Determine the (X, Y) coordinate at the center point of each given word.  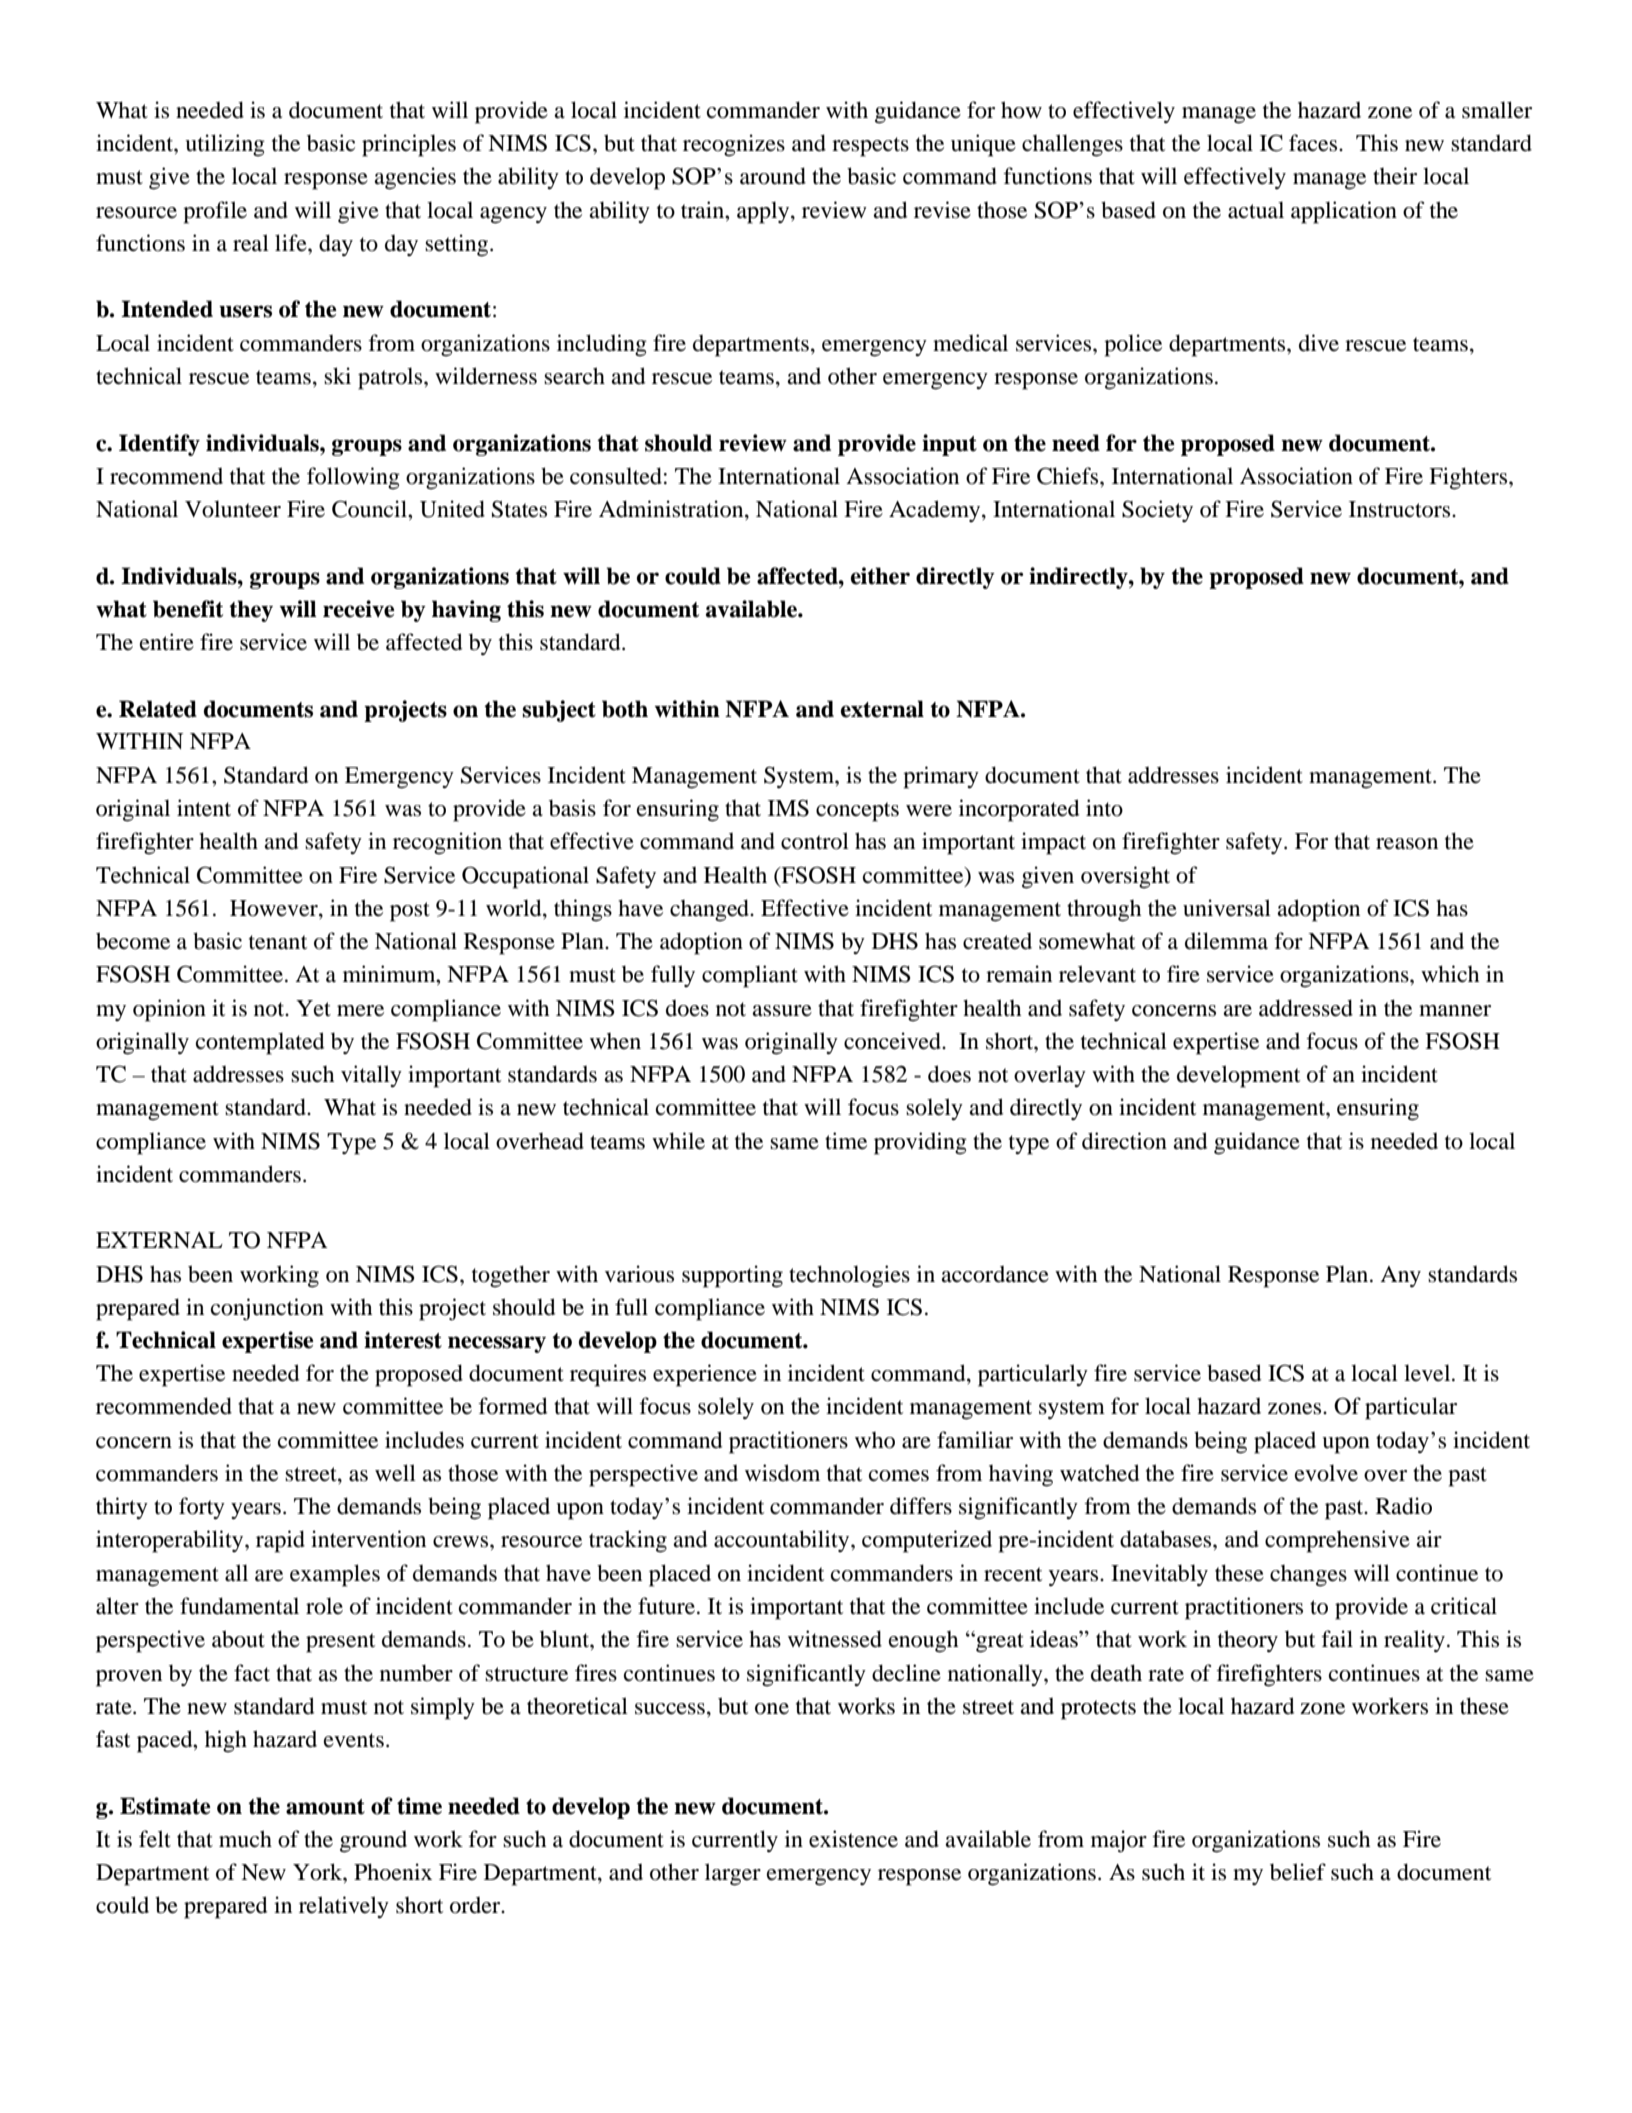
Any (1400, 1276)
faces (1314, 143)
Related (158, 709)
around (773, 176)
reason (1407, 844)
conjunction (267, 1309)
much (245, 1839)
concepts (857, 812)
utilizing (225, 145)
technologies (849, 1276)
